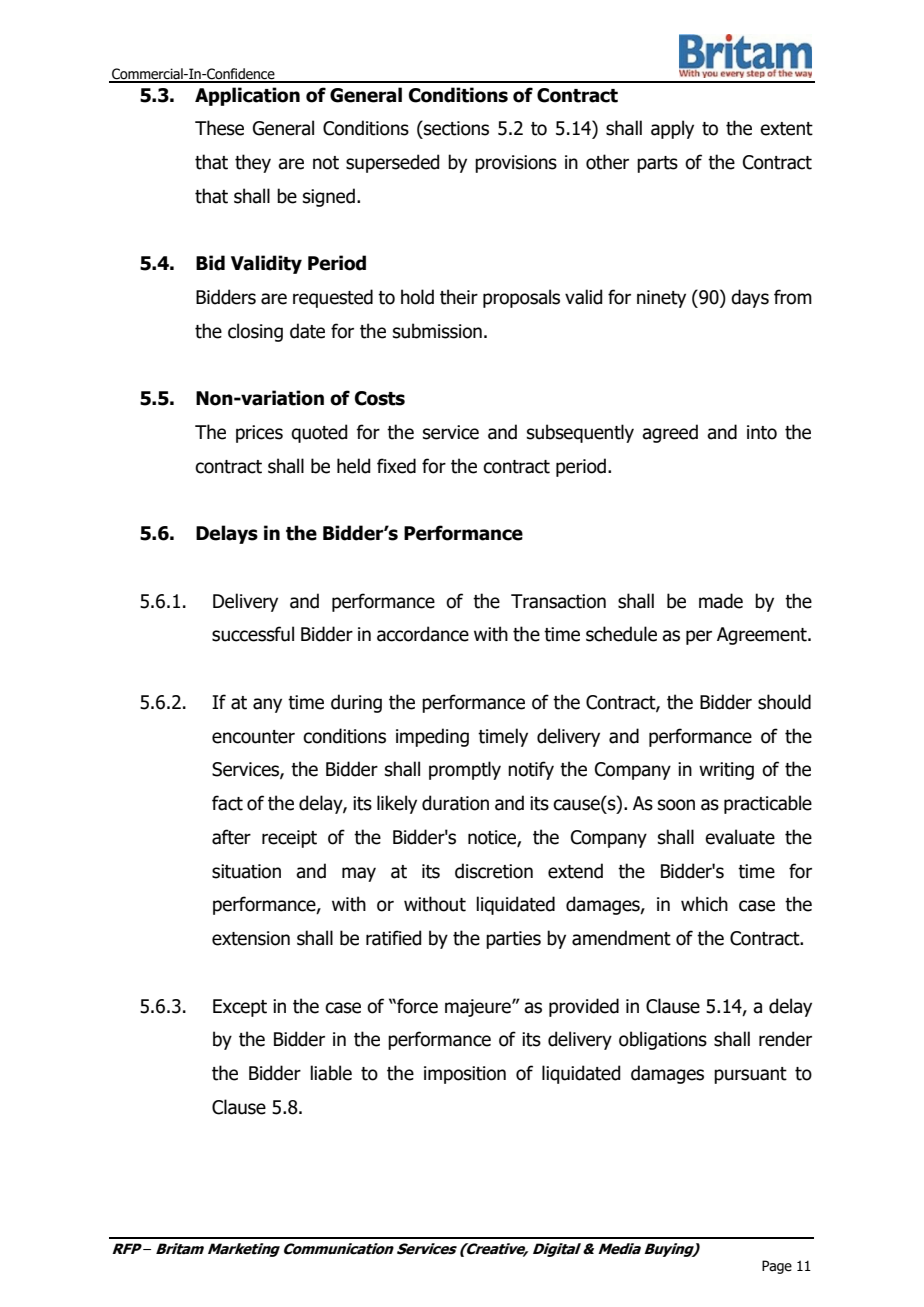  What do you see at coordinates (516, 164) in the screenshot?
I see `provisions` at bounding box center [516, 164].
